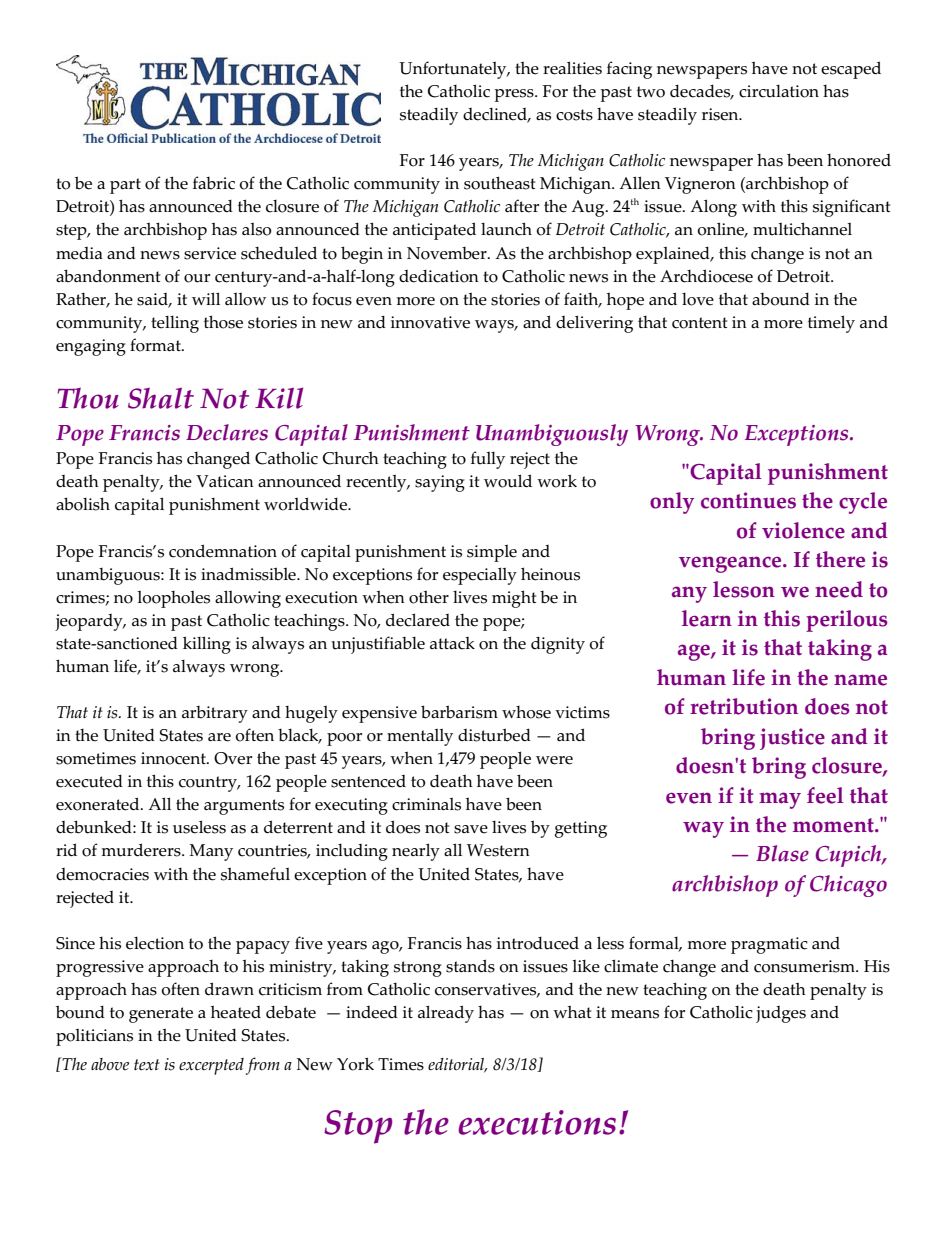 This screenshot has width=952, height=1233. What do you see at coordinates (147, 1065) in the screenshot?
I see `text` at bounding box center [147, 1065].
